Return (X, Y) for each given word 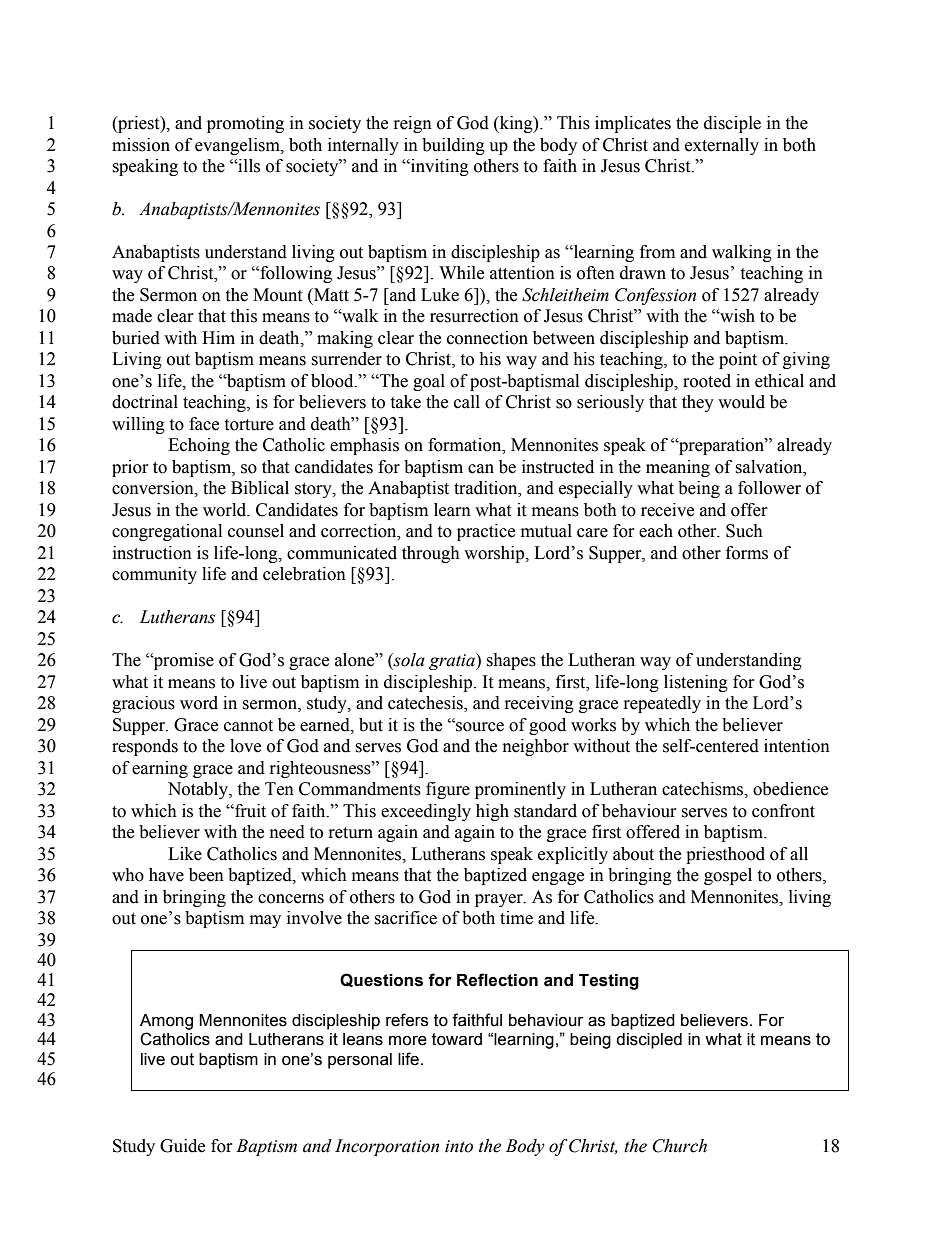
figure (448, 790)
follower (769, 488)
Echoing (199, 446)
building (453, 146)
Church (680, 1146)
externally (722, 146)
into (459, 1146)
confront (783, 811)
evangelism (238, 146)
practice (486, 532)
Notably (199, 790)
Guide (182, 1146)
